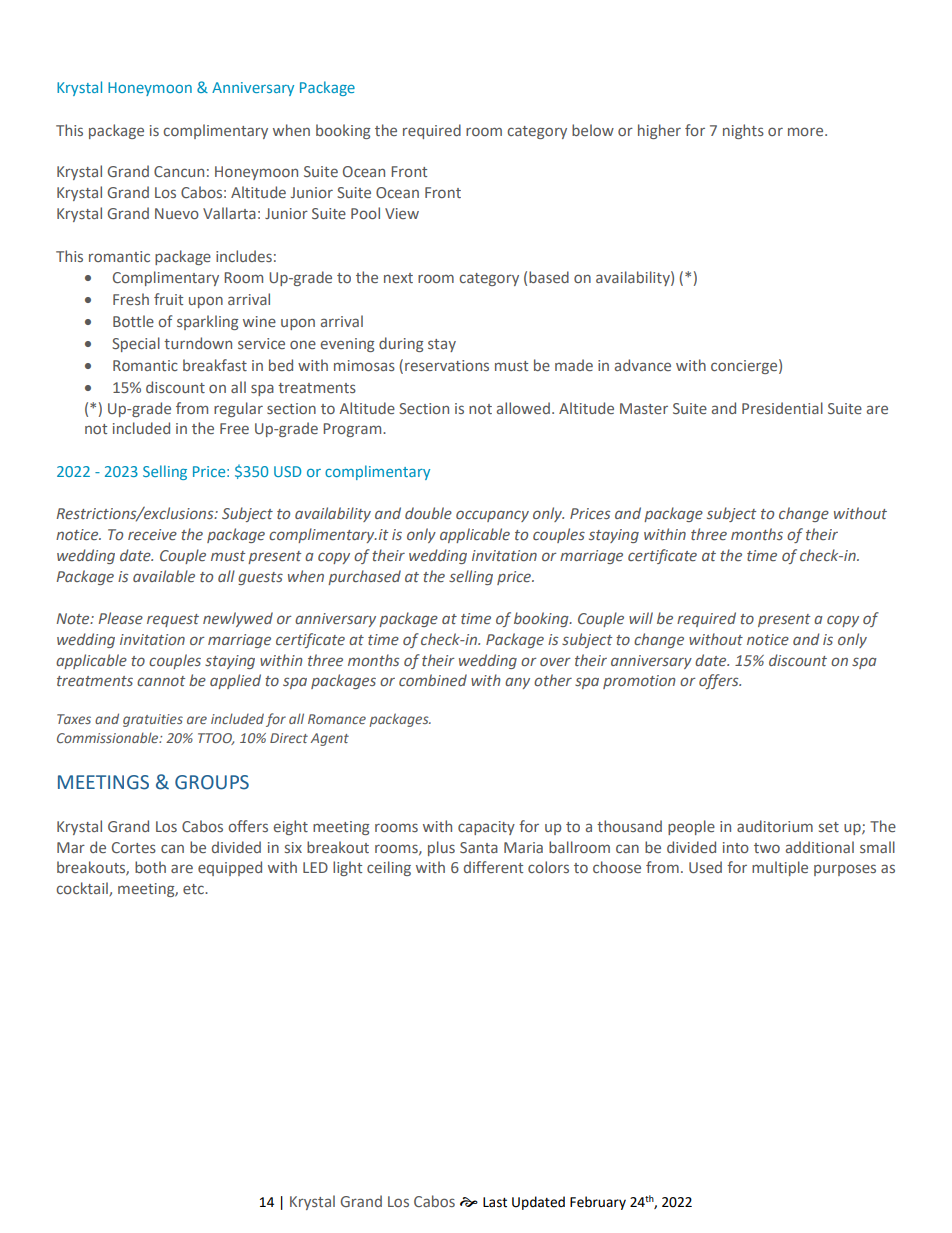 Image resolution: width=952 pixels, height=1233 pixels. I want to click on View, so click(402, 213).
